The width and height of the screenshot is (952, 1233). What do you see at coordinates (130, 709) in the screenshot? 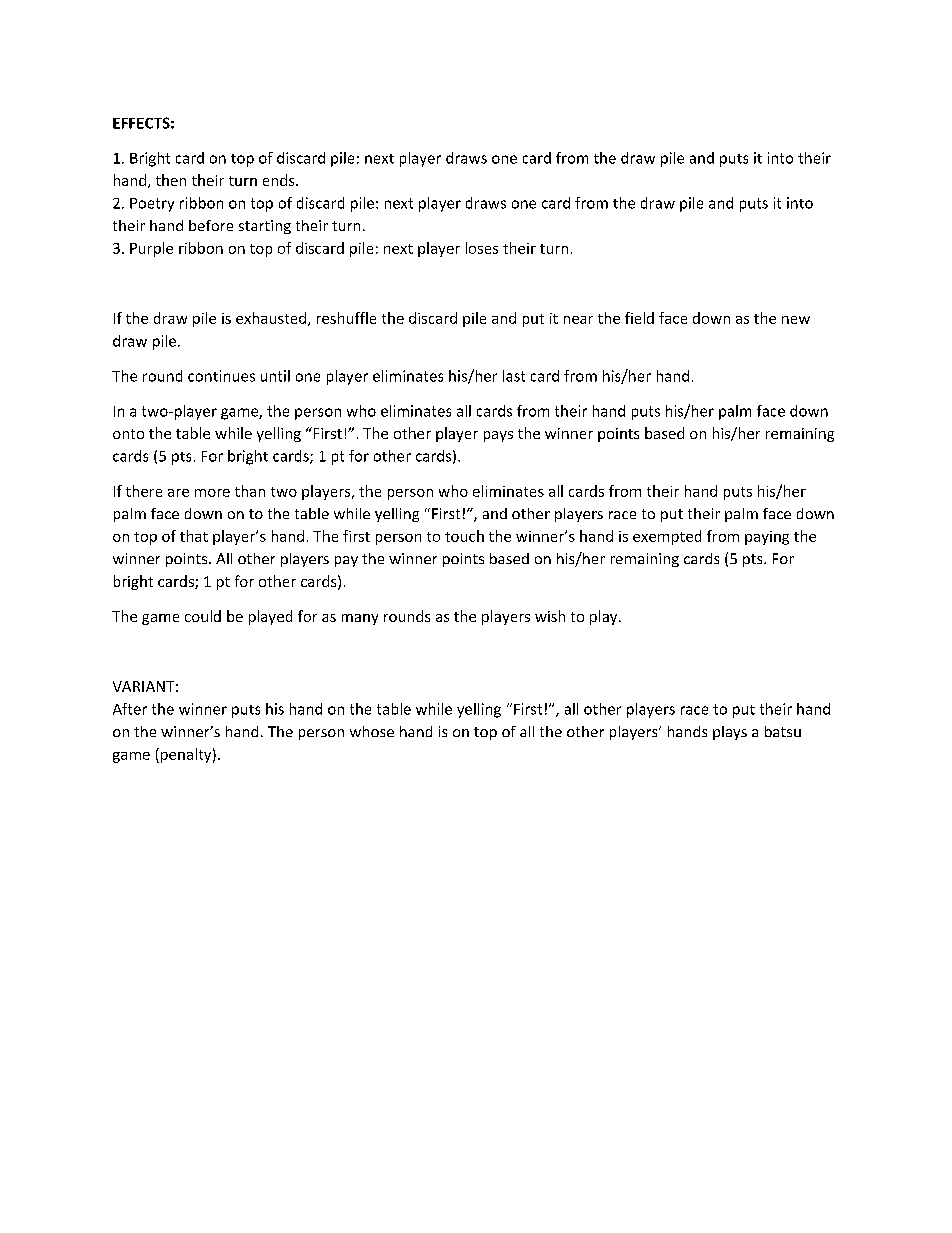
I see `After` at bounding box center [130, 709].
